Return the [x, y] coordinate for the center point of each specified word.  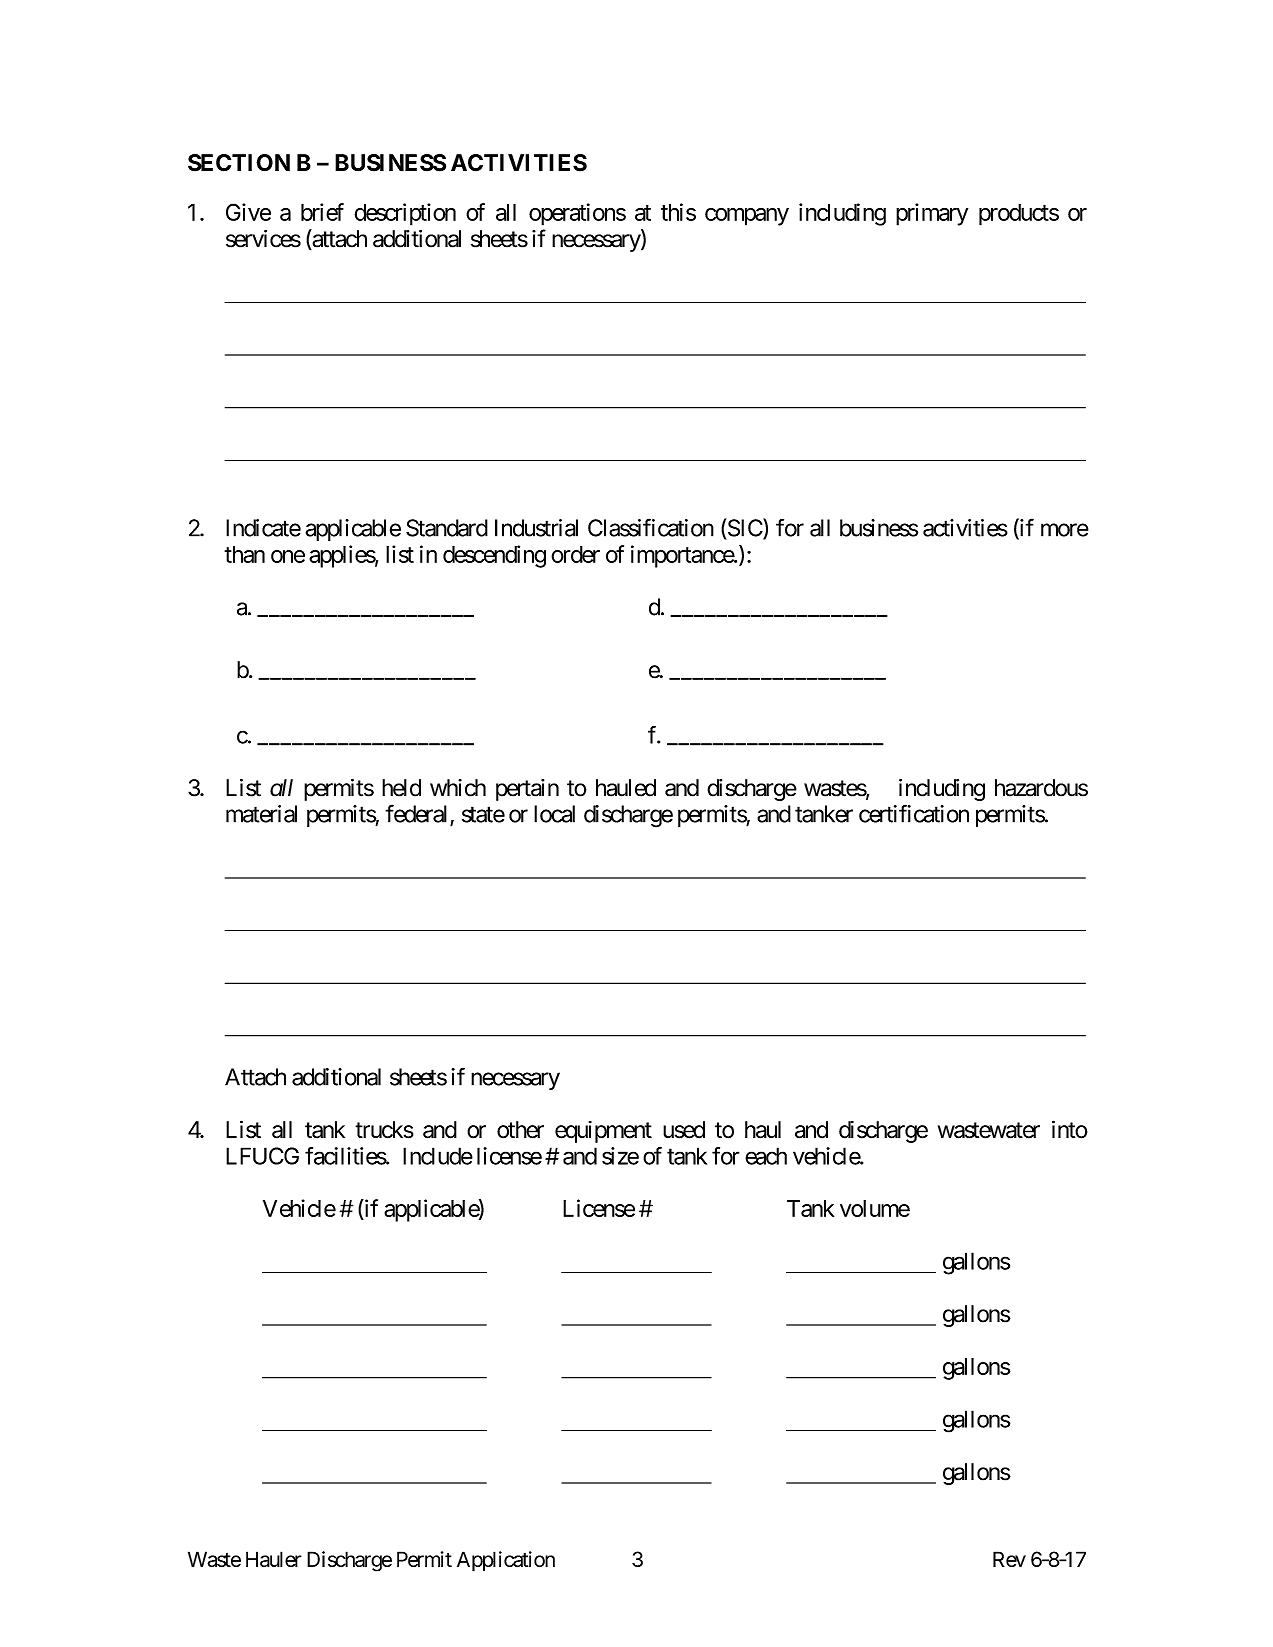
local [554, 814]
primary [932, 214]
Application [506, 1561]
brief [322, 212]
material [261, 814]
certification [914, 813]
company [747, 217]
